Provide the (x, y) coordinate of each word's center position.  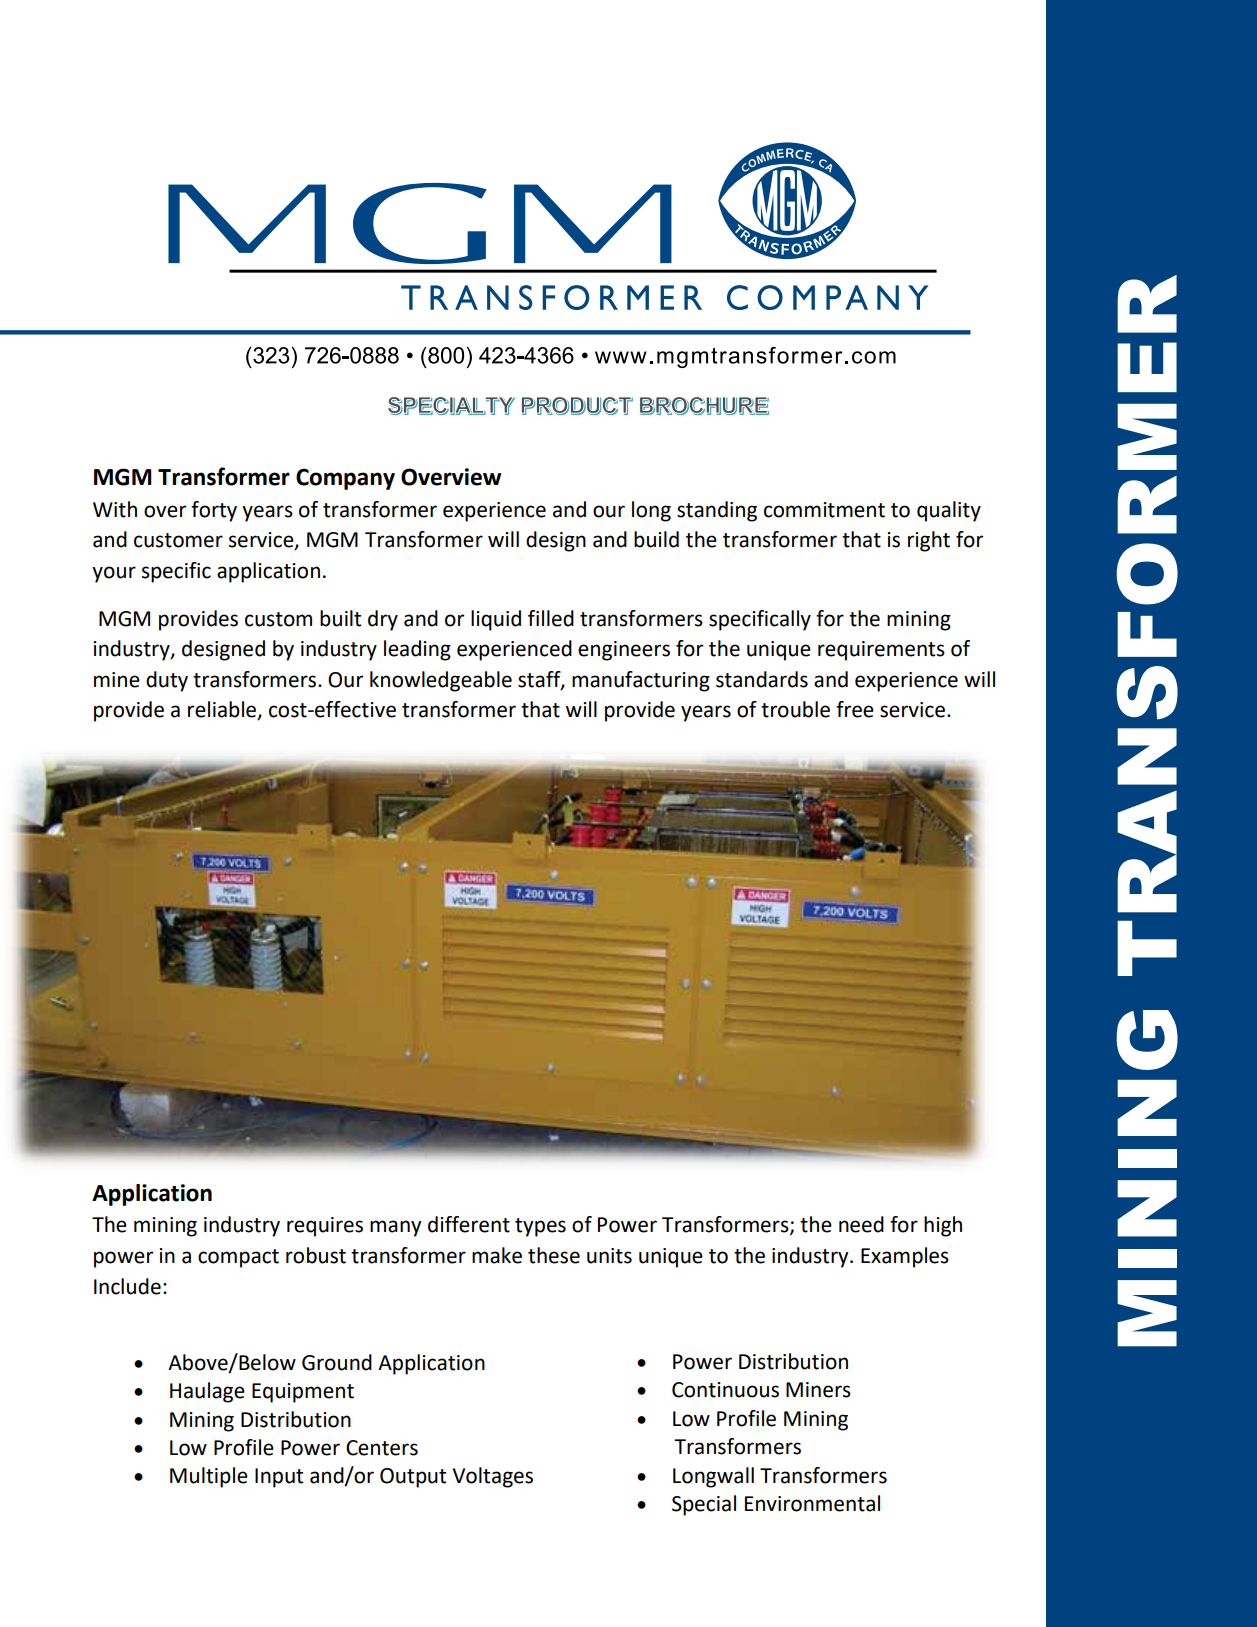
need (861, 1224)
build (656, 539)
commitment (824, 510)
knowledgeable (441, 681)
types (540, 1227)
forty (214, 511)
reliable (223, 710)
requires (325, 1227)
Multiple (209, 1477)
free (855, 709)
